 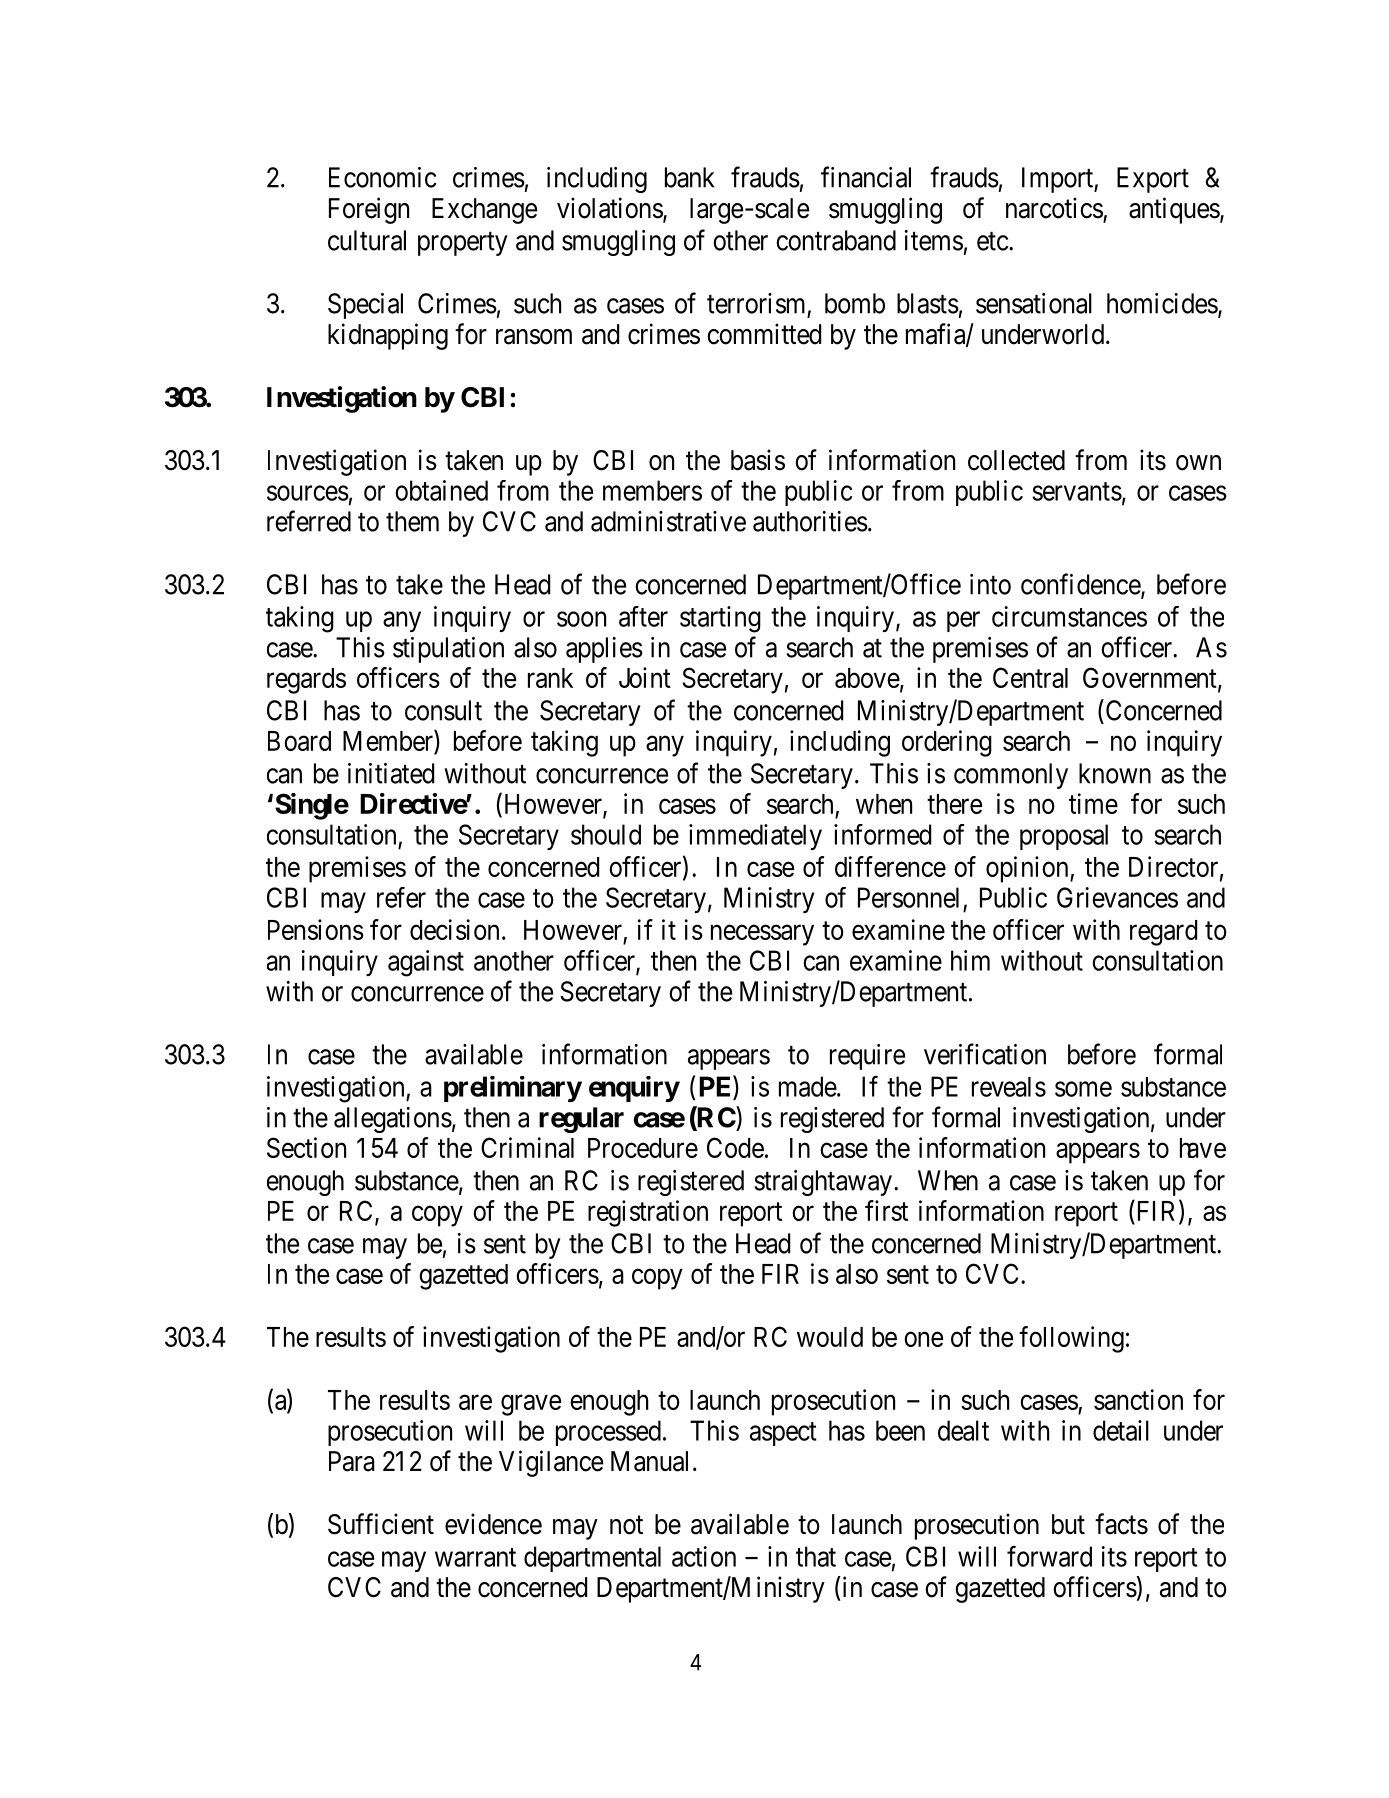 What do you see at coordinates (369, 210) in the screenshot?
I see `Foreign` at bounding box center [369, 210].
